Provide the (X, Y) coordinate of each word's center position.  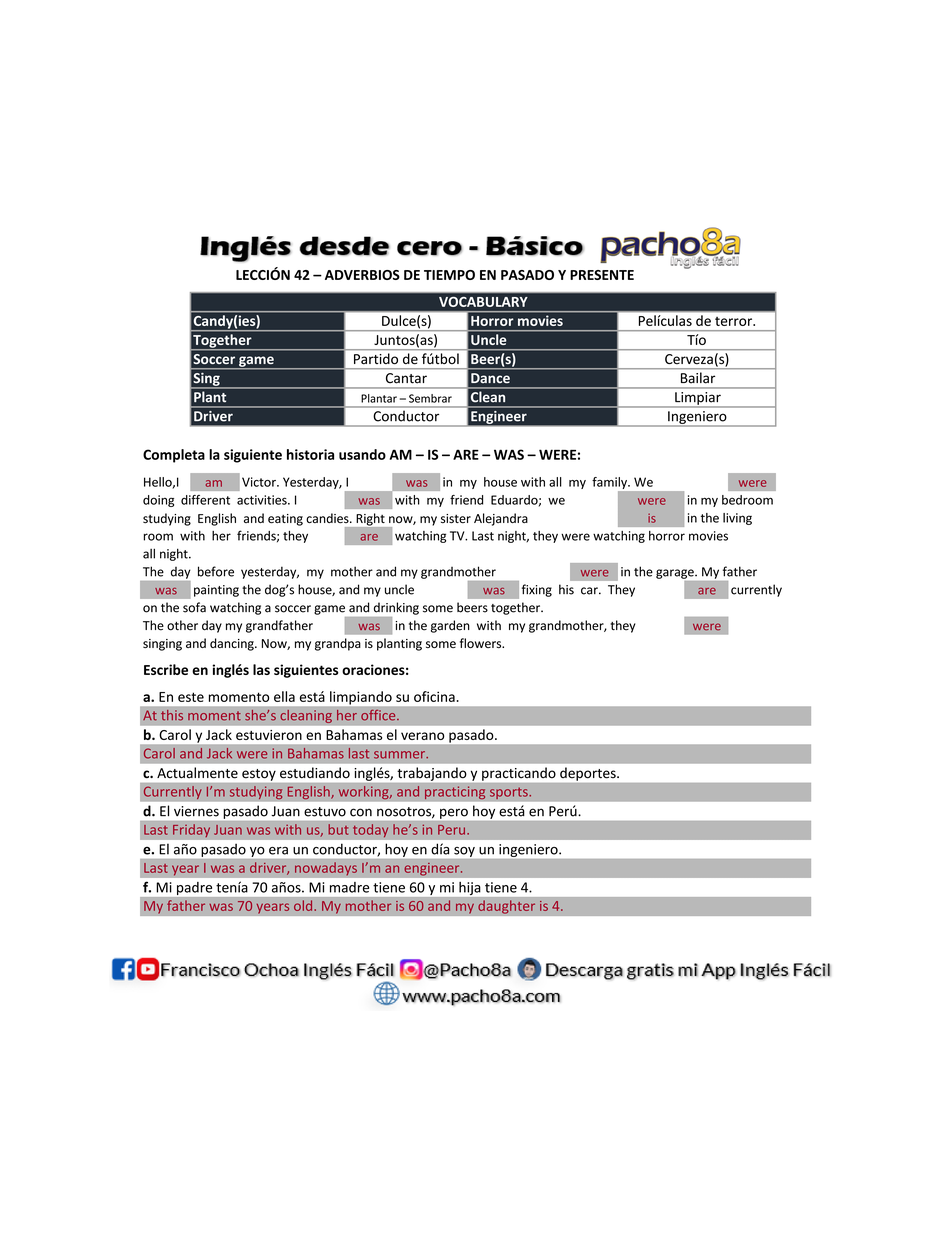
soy (464, 852)
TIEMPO (449, 275)
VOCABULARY (483, 302)
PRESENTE (602, 275)
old (304, 905)
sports (510, 793)
